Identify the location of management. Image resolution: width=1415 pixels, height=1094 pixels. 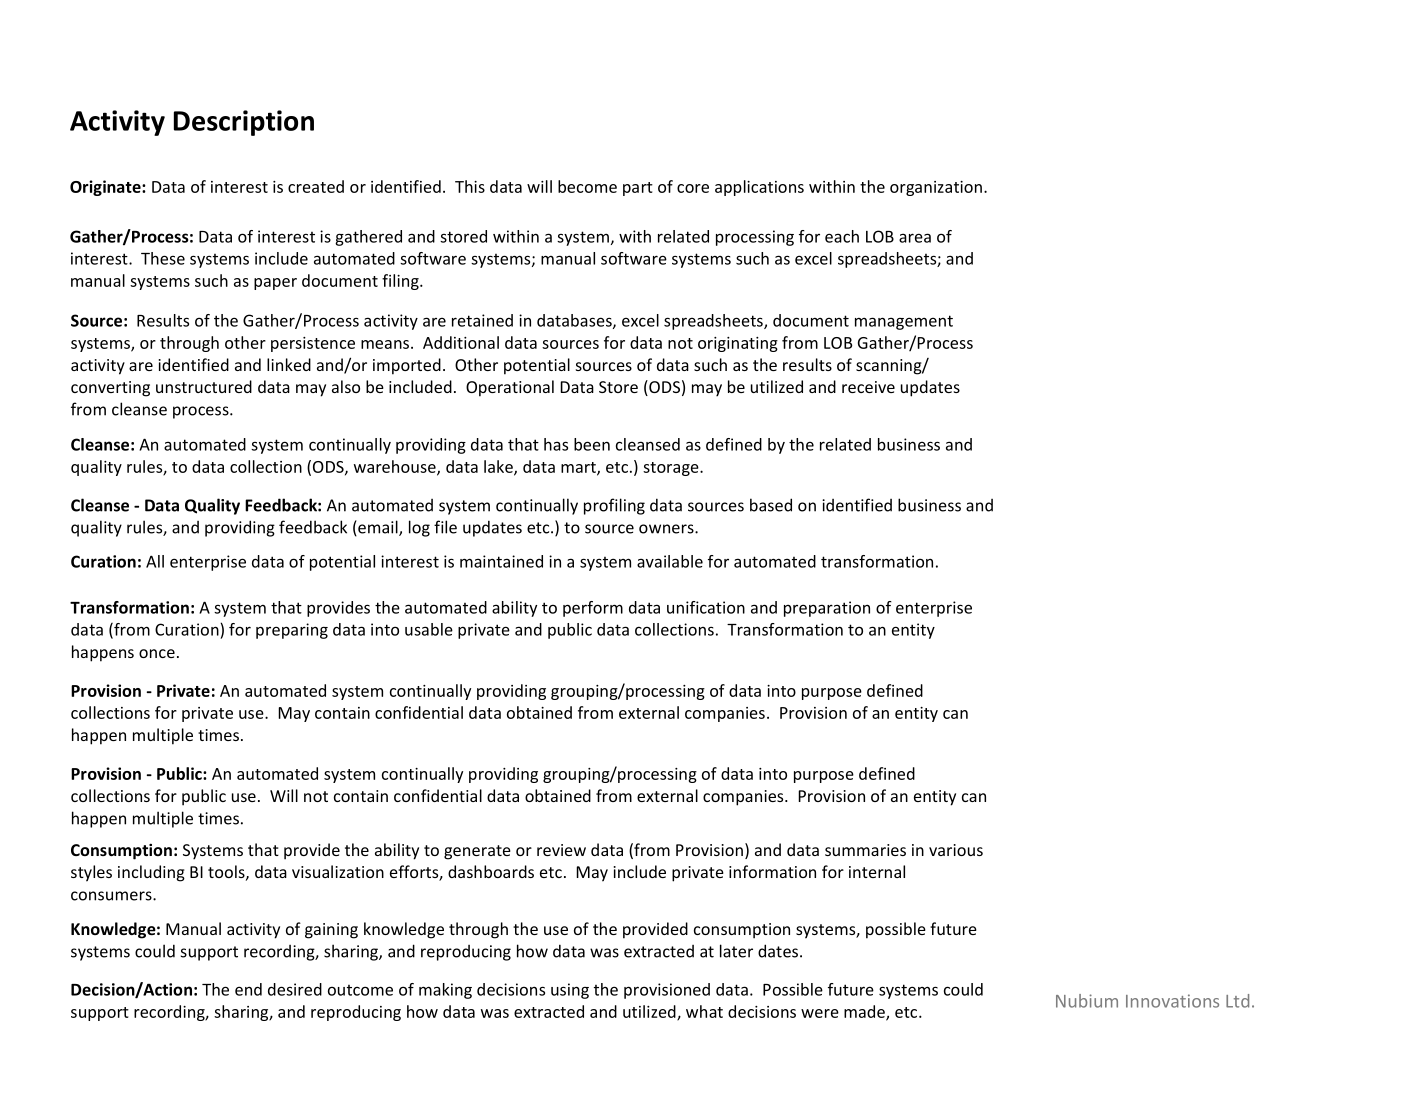
(904, 322).
